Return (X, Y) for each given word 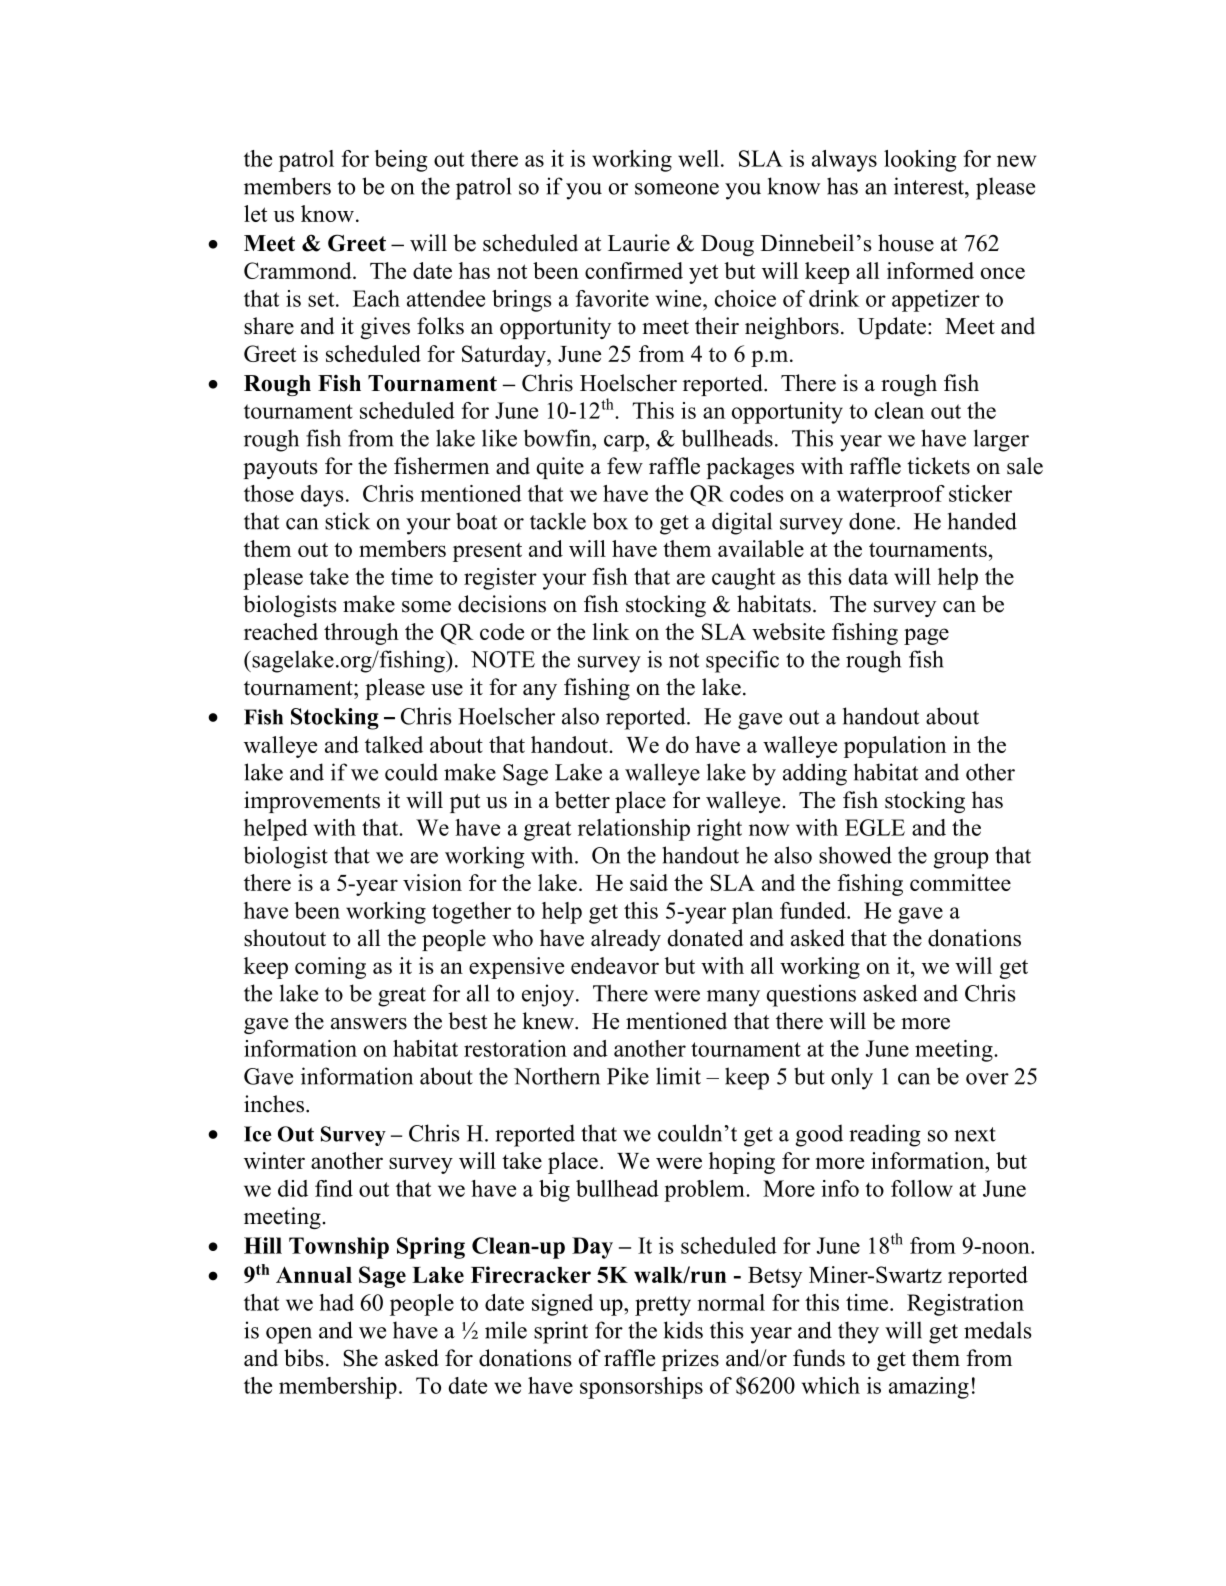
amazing (929, 1388)
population (895, 747)
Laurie (639, 243)
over (987, 1079)
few (625, 466)
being (401, 161)
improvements (312, 802)
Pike (628, 1076)
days (322, 496)
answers (369, 1024)
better (582, 800)
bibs (304, 1358)
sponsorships (641, 1388)
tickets (938, 466)
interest (930, 186)
